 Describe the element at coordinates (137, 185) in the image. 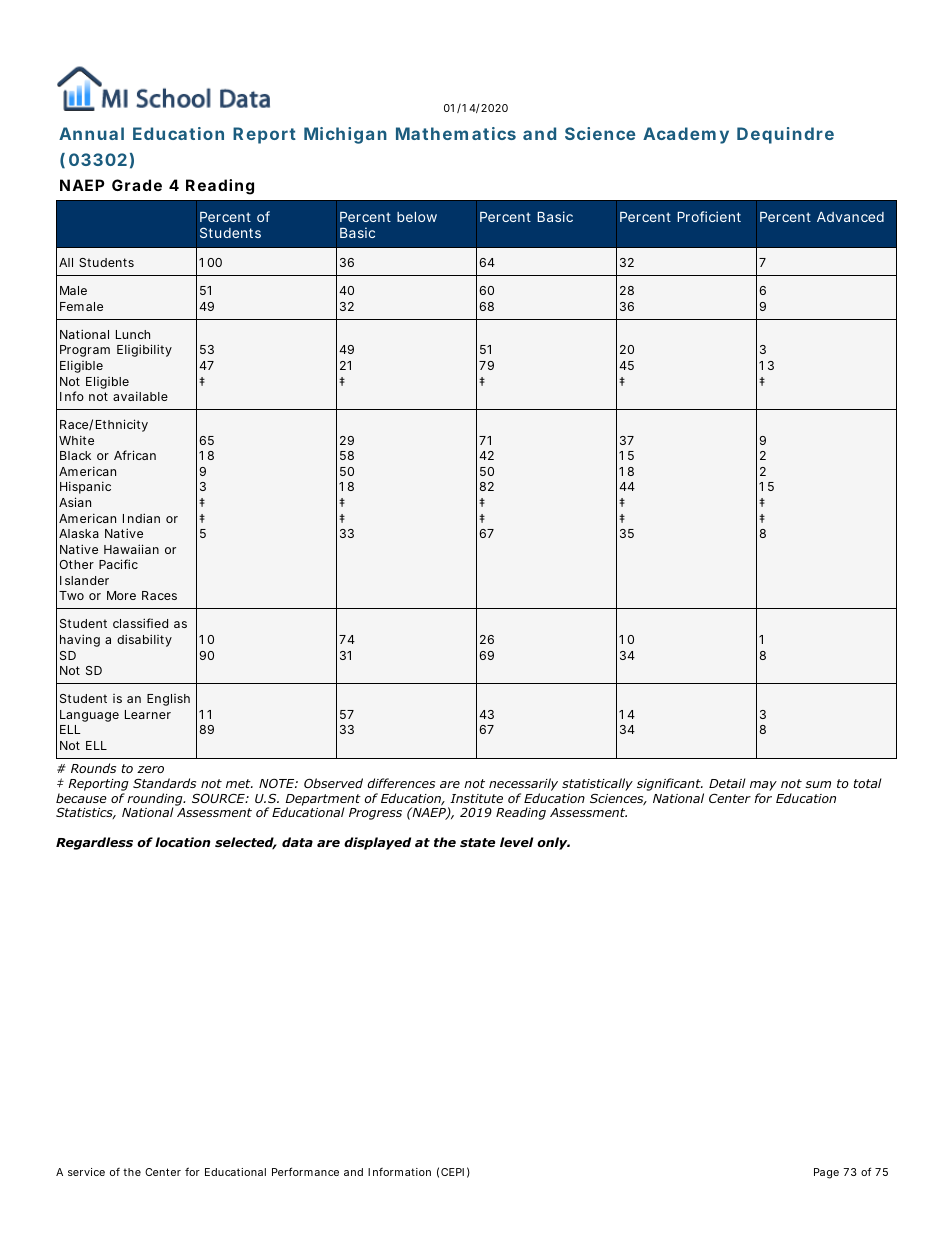

I see `Grade` at that location.
